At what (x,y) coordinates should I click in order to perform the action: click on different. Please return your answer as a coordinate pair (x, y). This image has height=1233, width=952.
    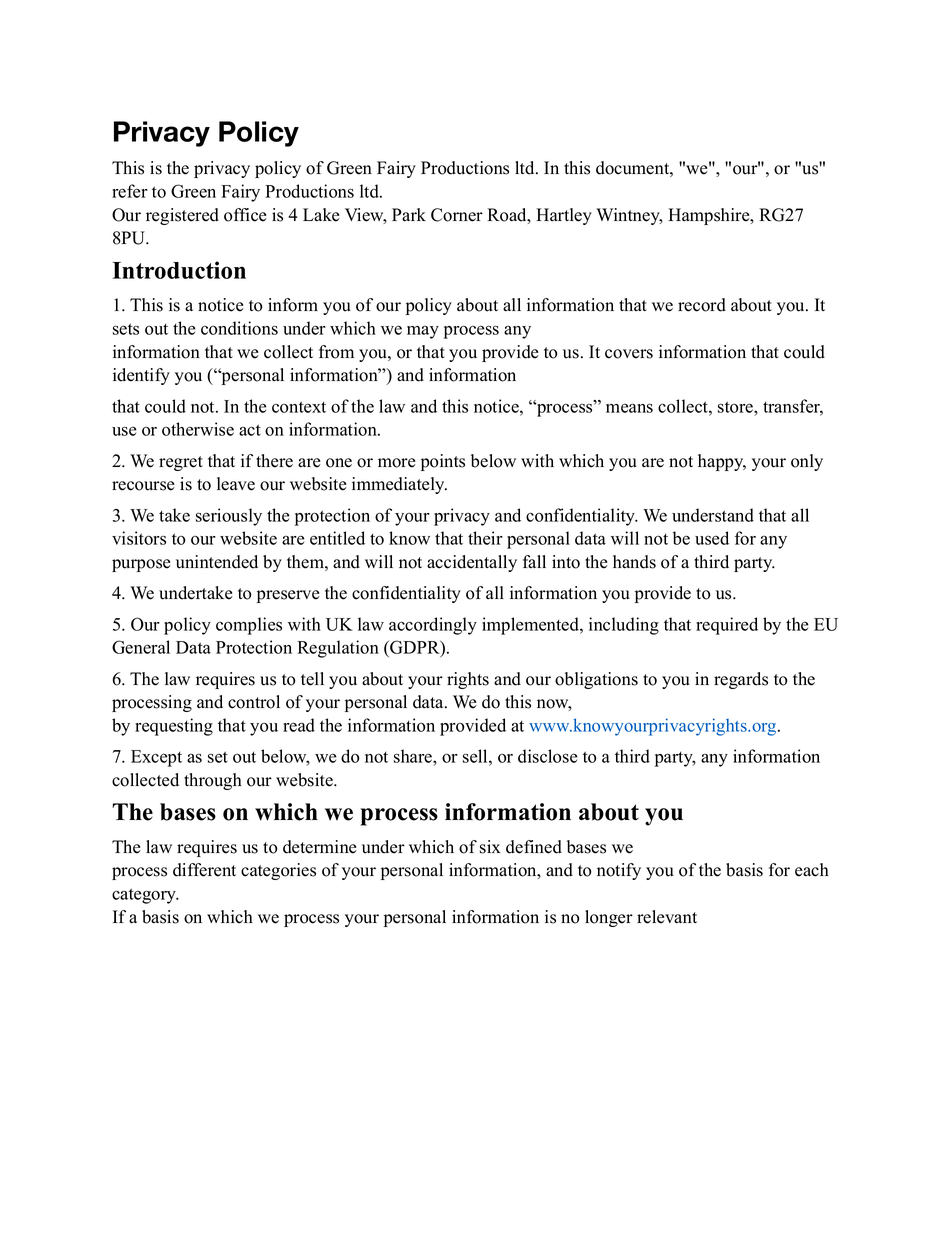
    Looking at the image, I should click on (204, 870).
